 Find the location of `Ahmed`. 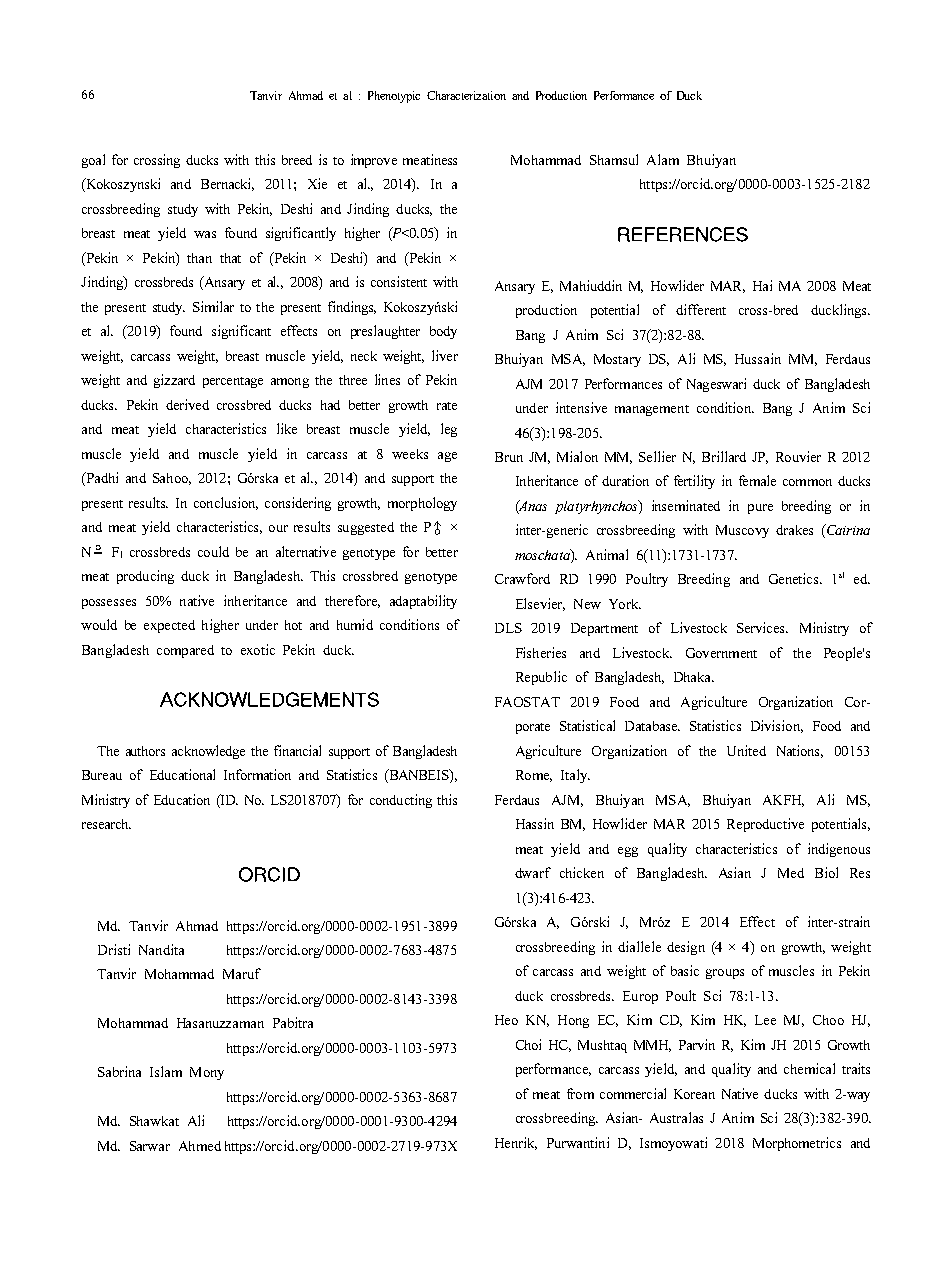

Ahmed is located at coordinates (200, 1146).
